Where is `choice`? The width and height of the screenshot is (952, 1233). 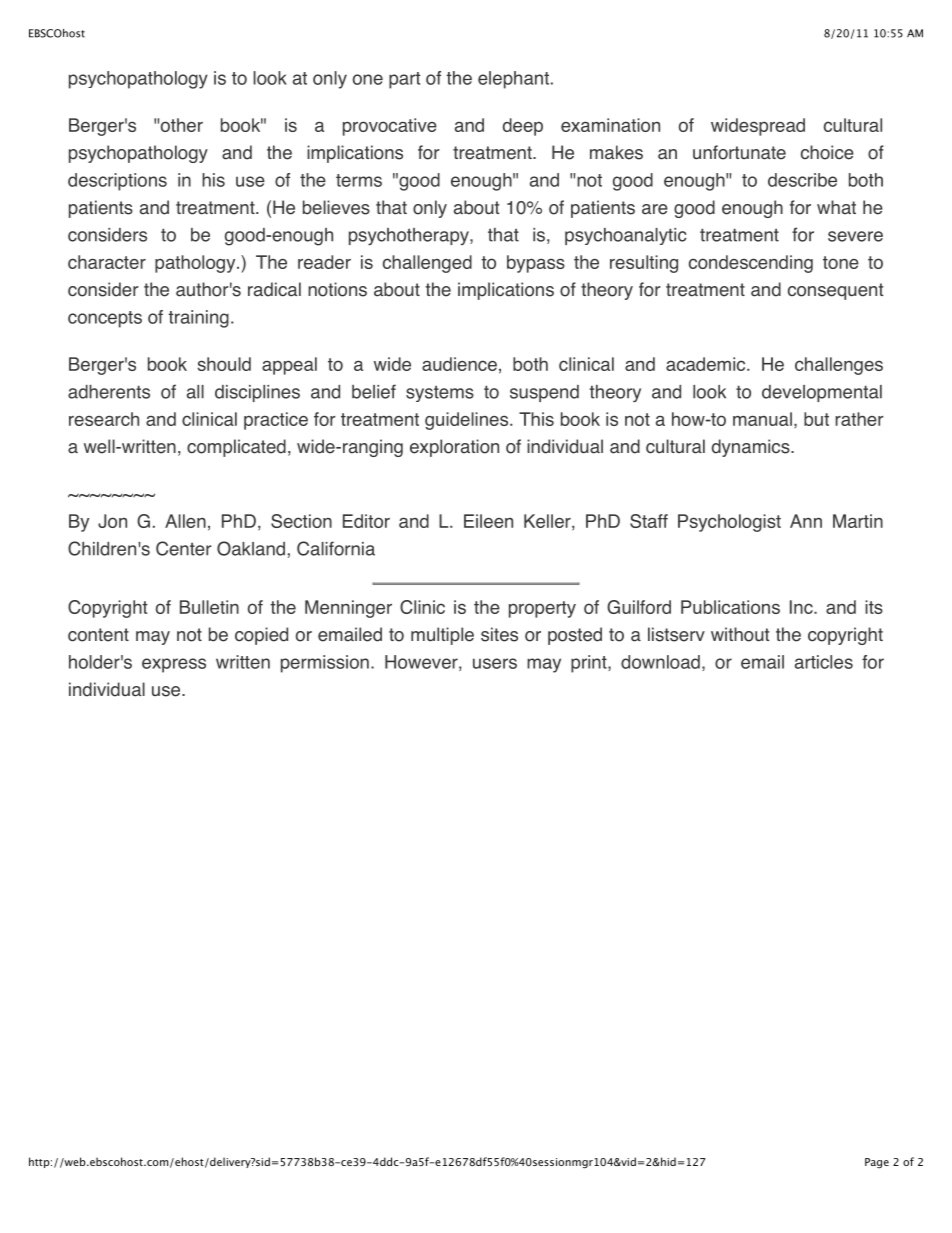
choice is located at coordinates (827, 152).
